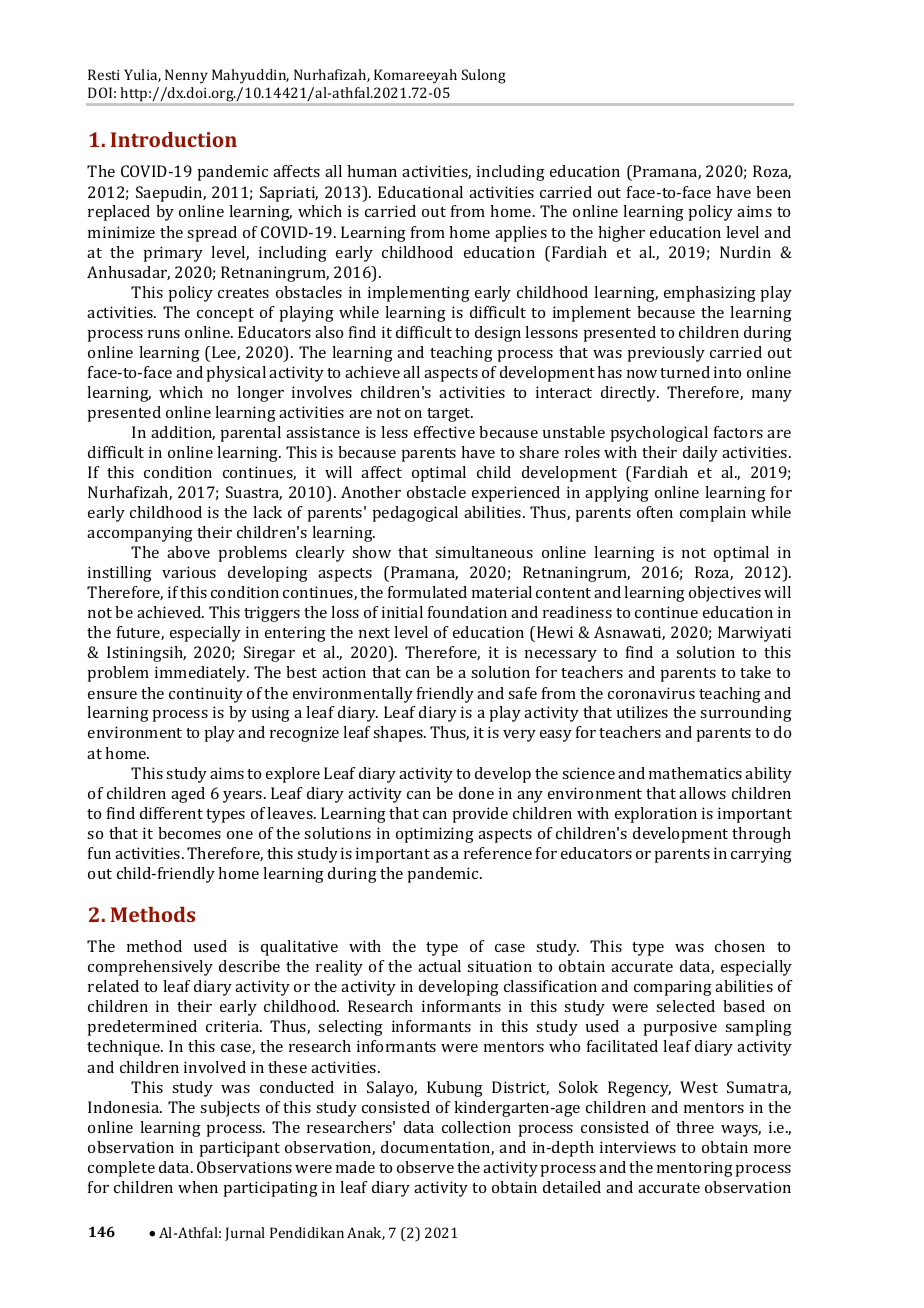 This screenshot has width=924, height=1308. What do you see at coordinates (700, 454) in the screenshot?
I see `daily` at bounding box center [700, 454].
